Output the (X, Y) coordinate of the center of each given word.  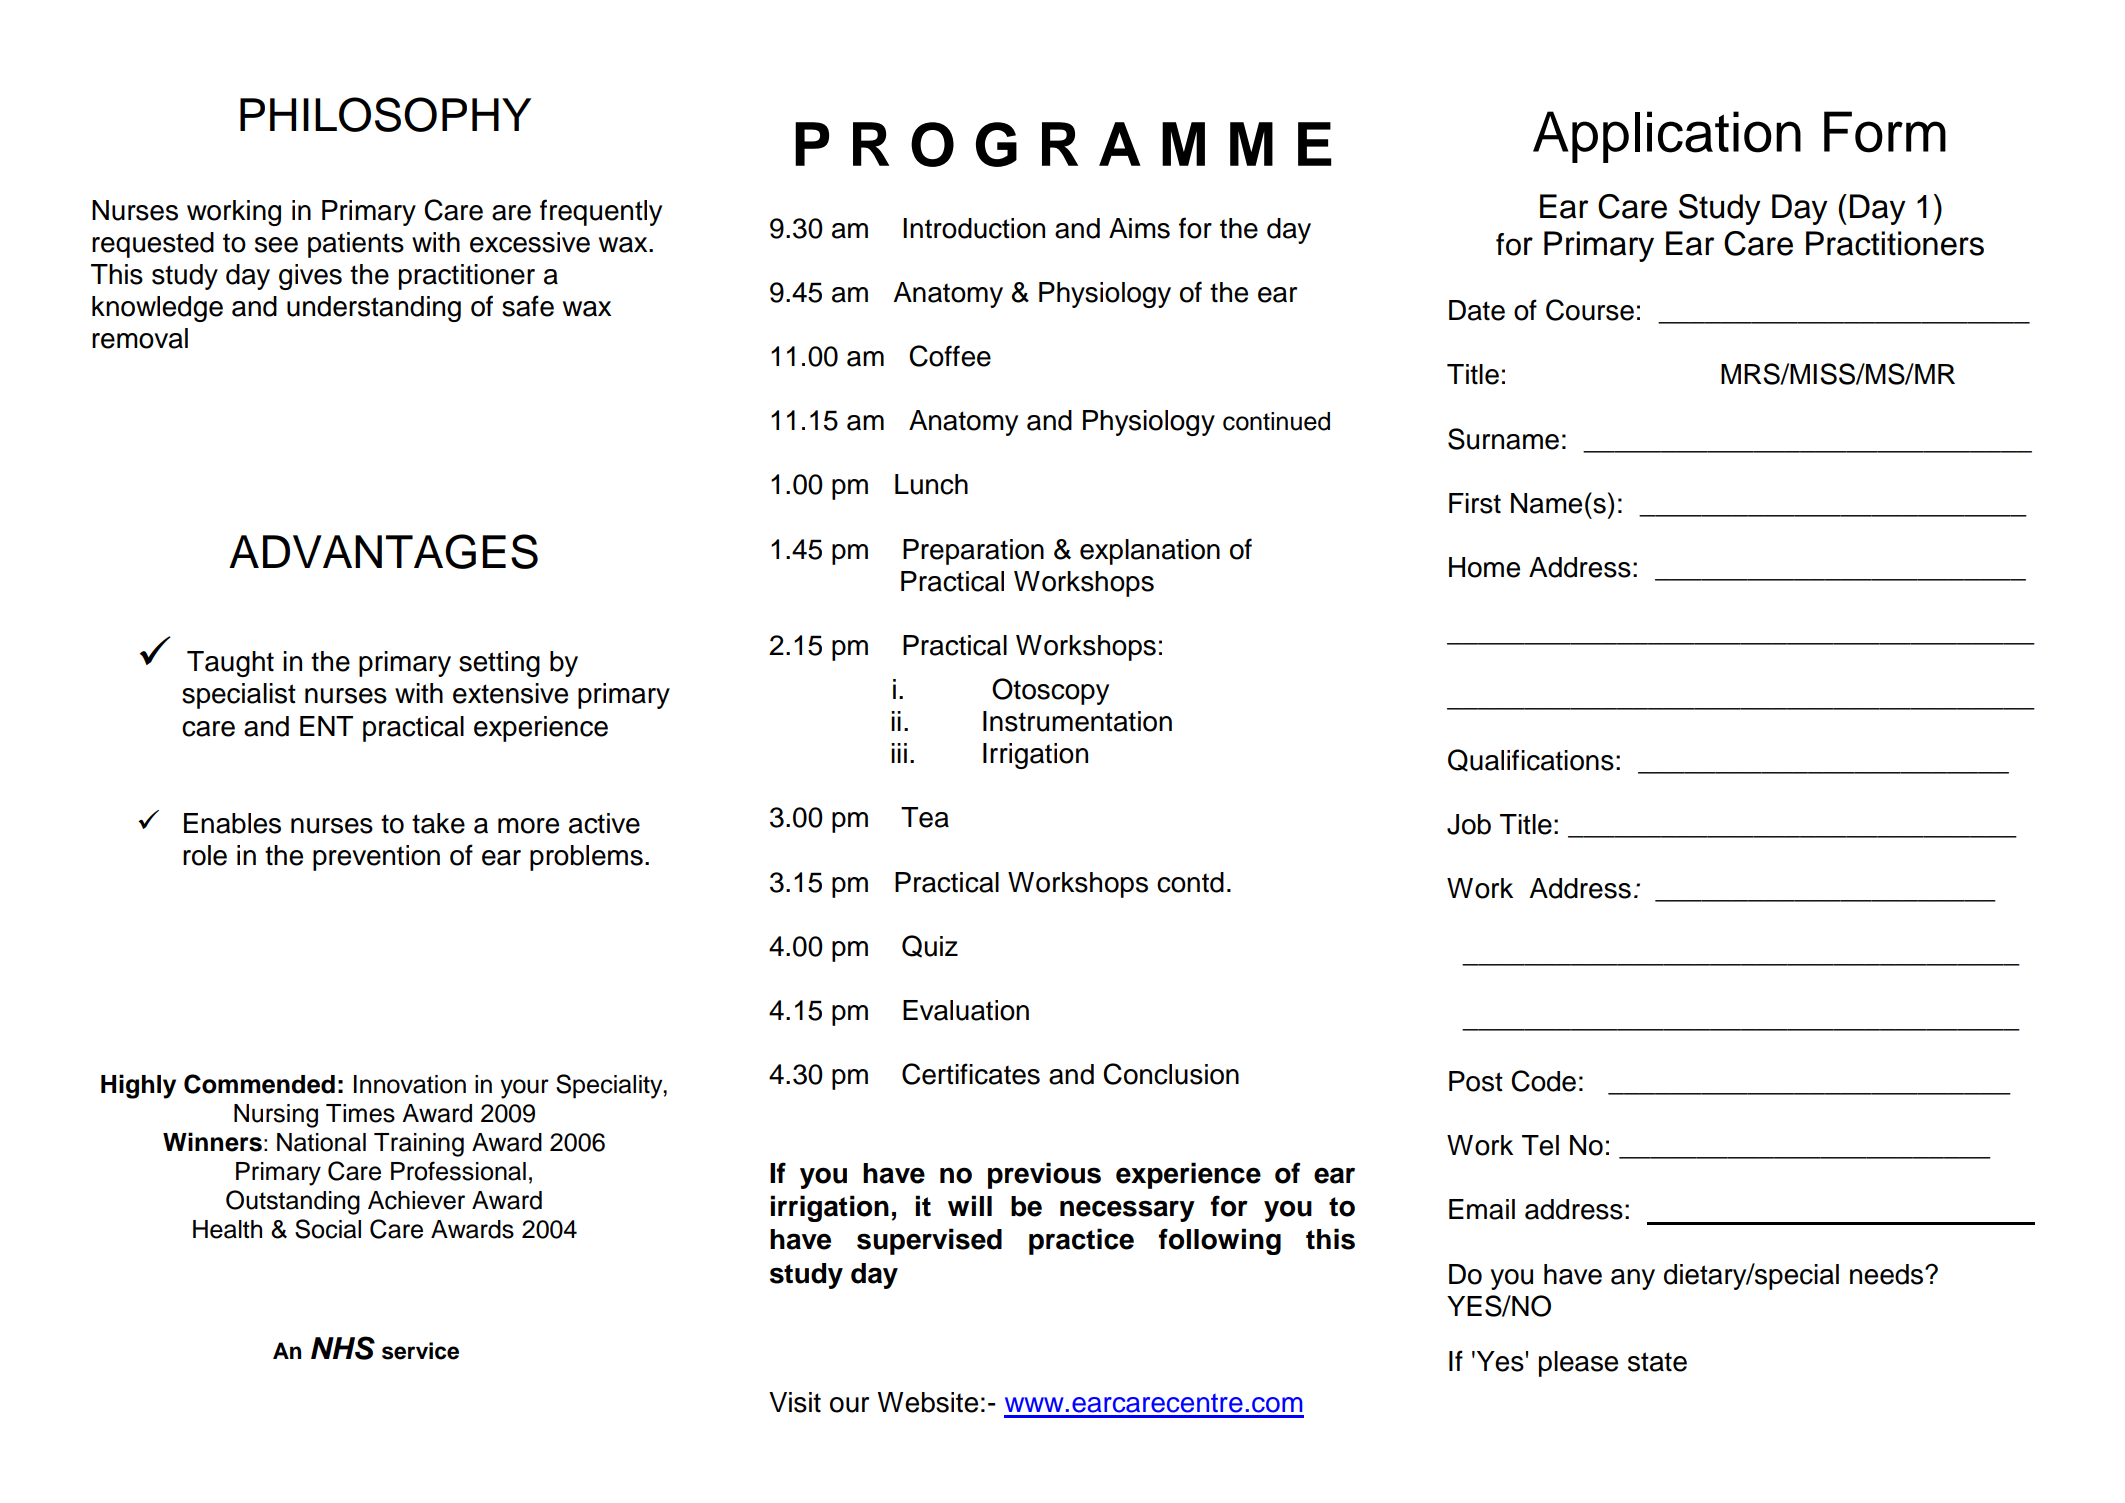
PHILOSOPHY (385, 114)
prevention (376, 858)
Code (1543, 1081)
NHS (343, 1348)
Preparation (973, 552)
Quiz (930, 946)
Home (1484, 567)
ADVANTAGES (383, 551)
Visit (795, 1402)
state (1657, 1362)
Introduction (974, 228)
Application (1667, 137)
